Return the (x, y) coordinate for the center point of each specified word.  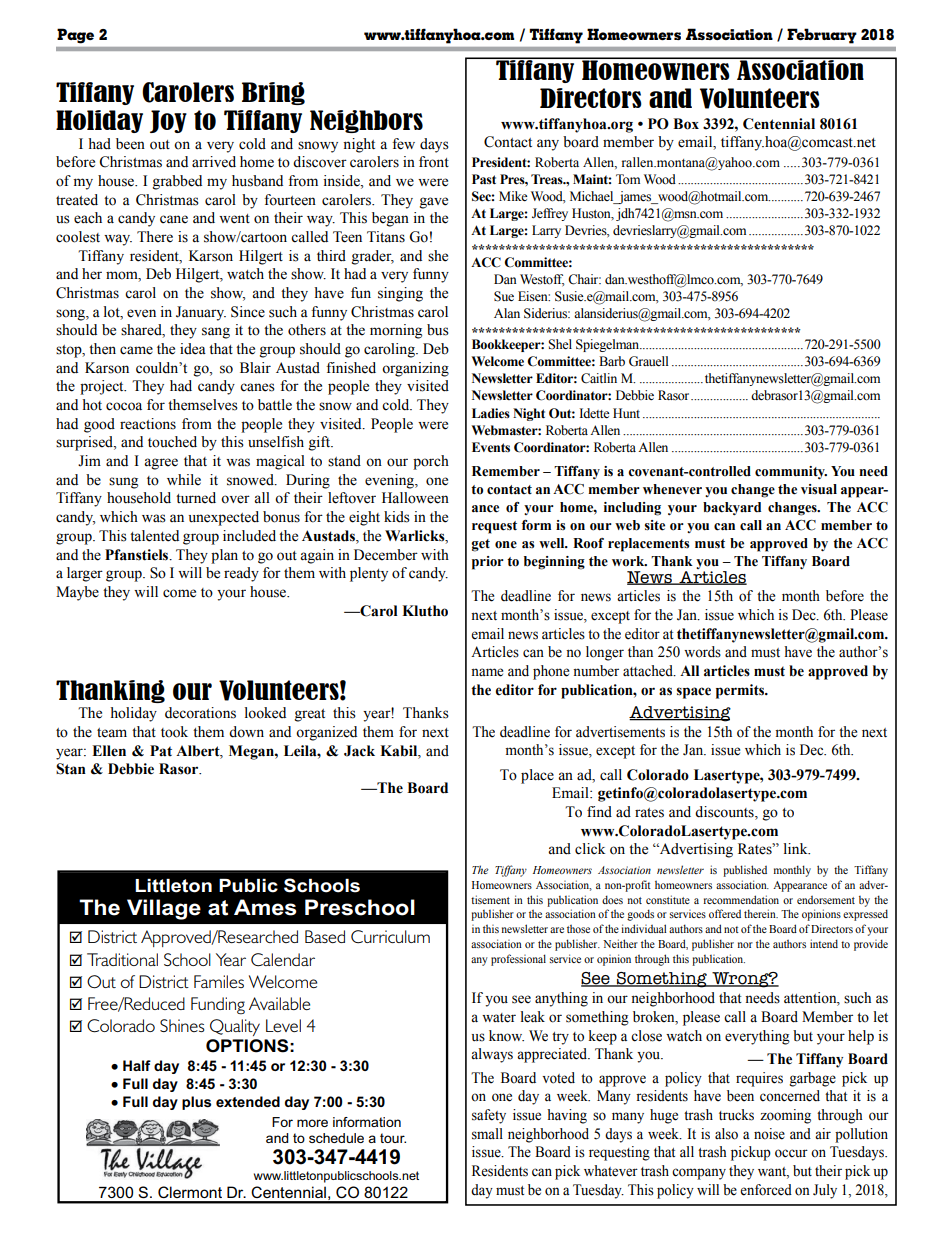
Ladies (491, 413)
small (487, 1134)
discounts (725, 813)
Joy (168, 121)
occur (791, 1153)
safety (489, 1116)
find (599, 812)
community (791, 472)
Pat (161, 751)
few (403, 144)
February (822, 36)
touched (172, 442)
